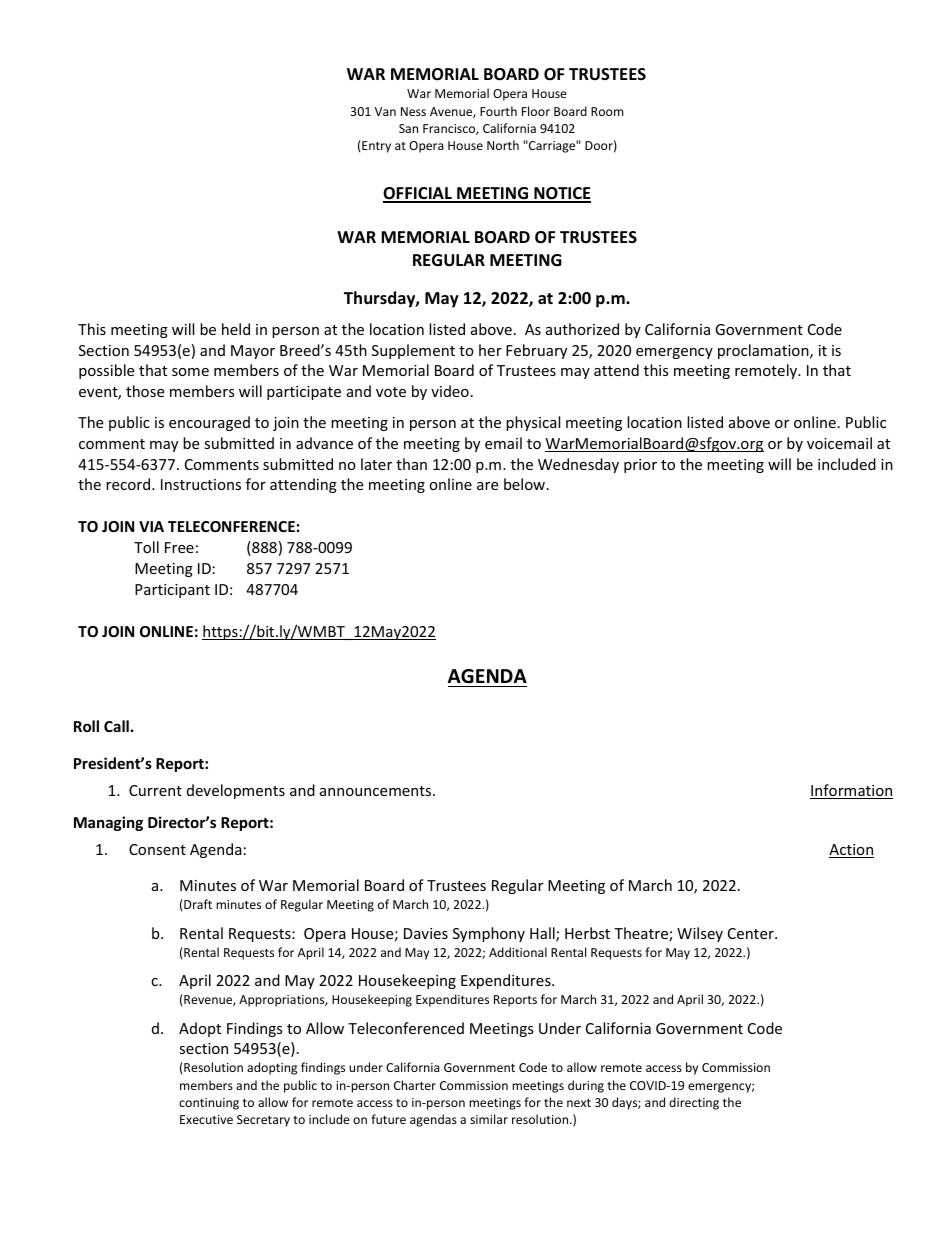  I want to click on Current, so click(155, 790).
